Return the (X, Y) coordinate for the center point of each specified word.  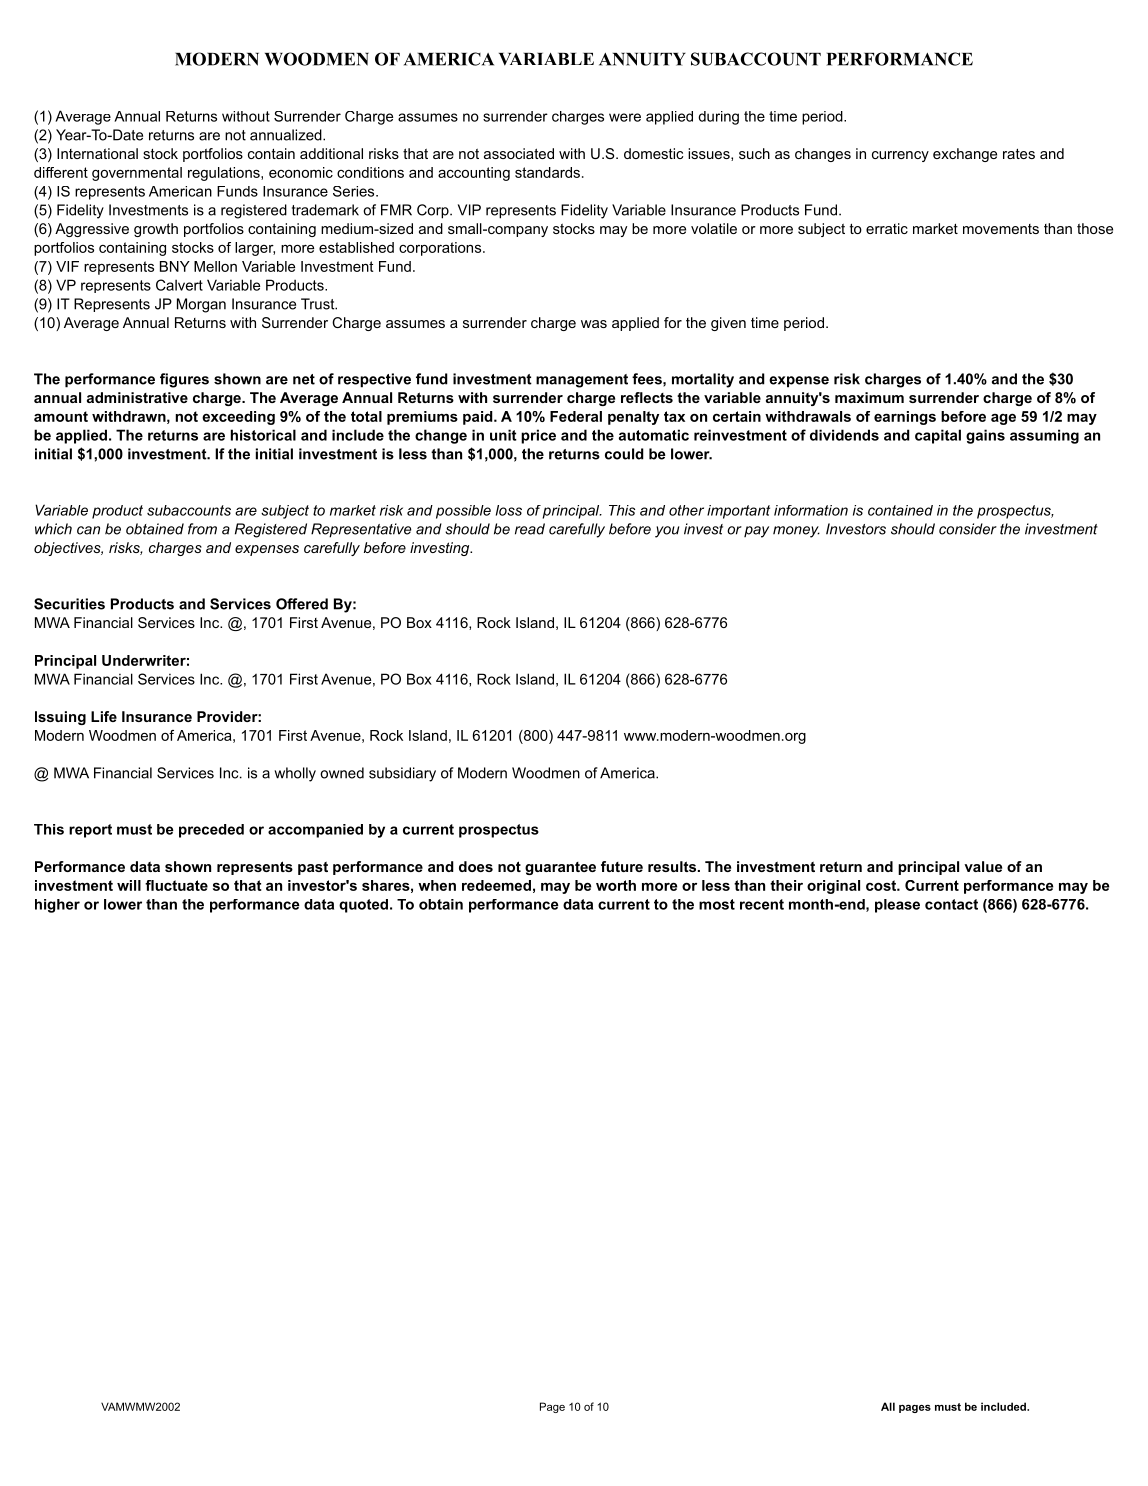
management (582, 381)
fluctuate (176, 885)
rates (1019, 154)
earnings (905, 418)
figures (184, 380)
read (530, 529)
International (97, 153)
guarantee (560, 868)
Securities (69, 604)
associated (519, 153)
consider (968, 529)
